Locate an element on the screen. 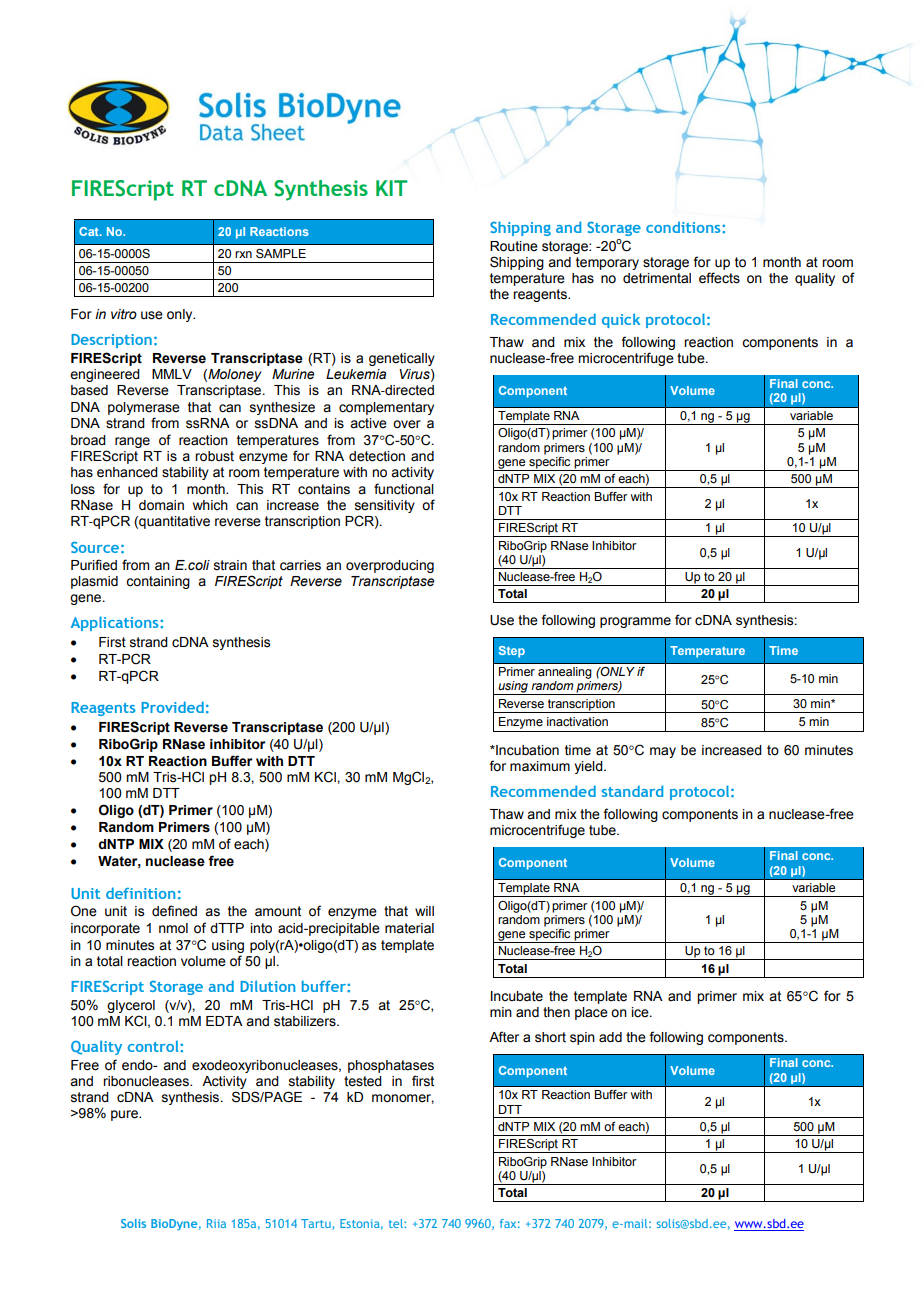  tel is located at coordinates (397, 1223).
